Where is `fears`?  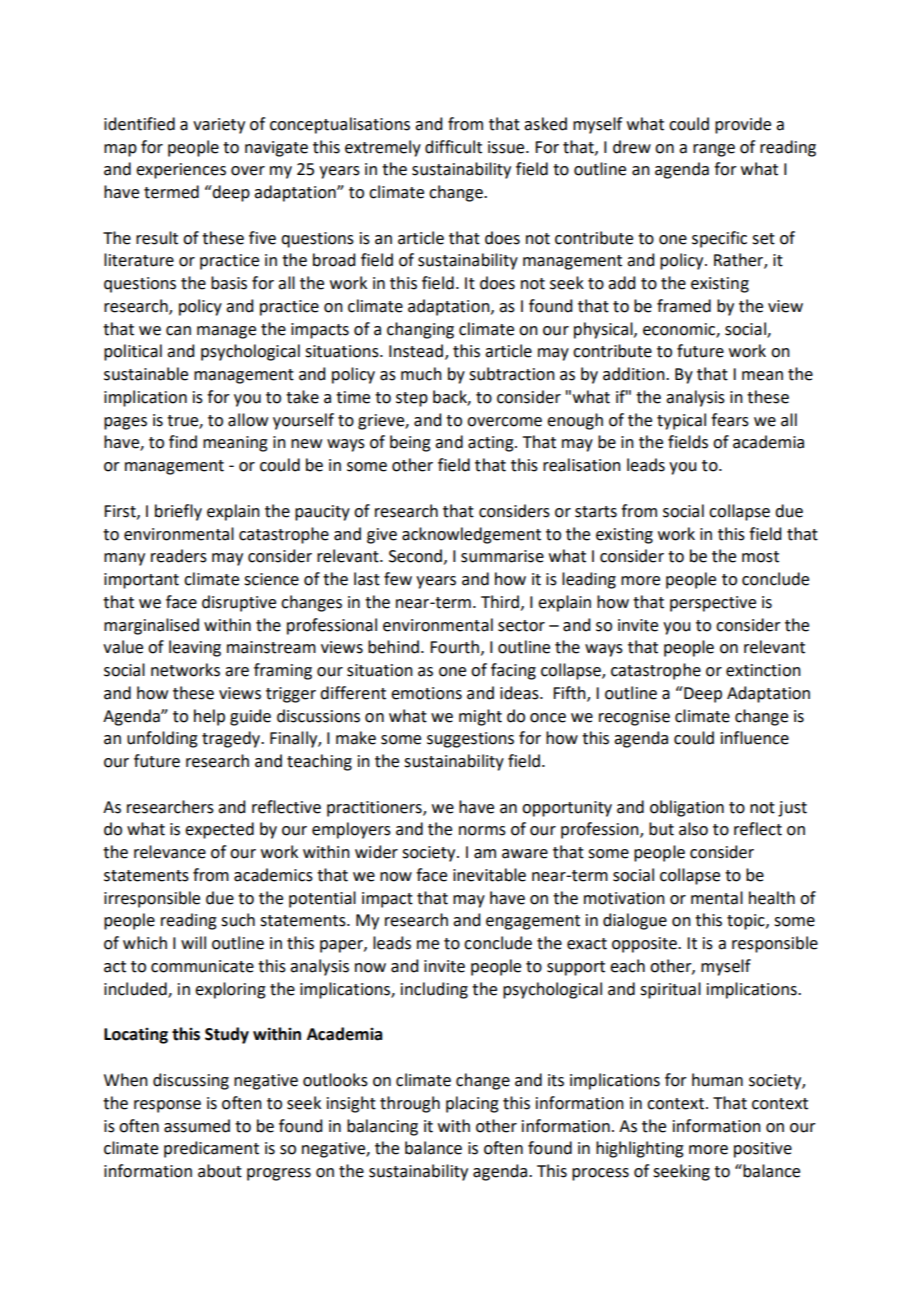 fears is located at coordinates (730, 420).
